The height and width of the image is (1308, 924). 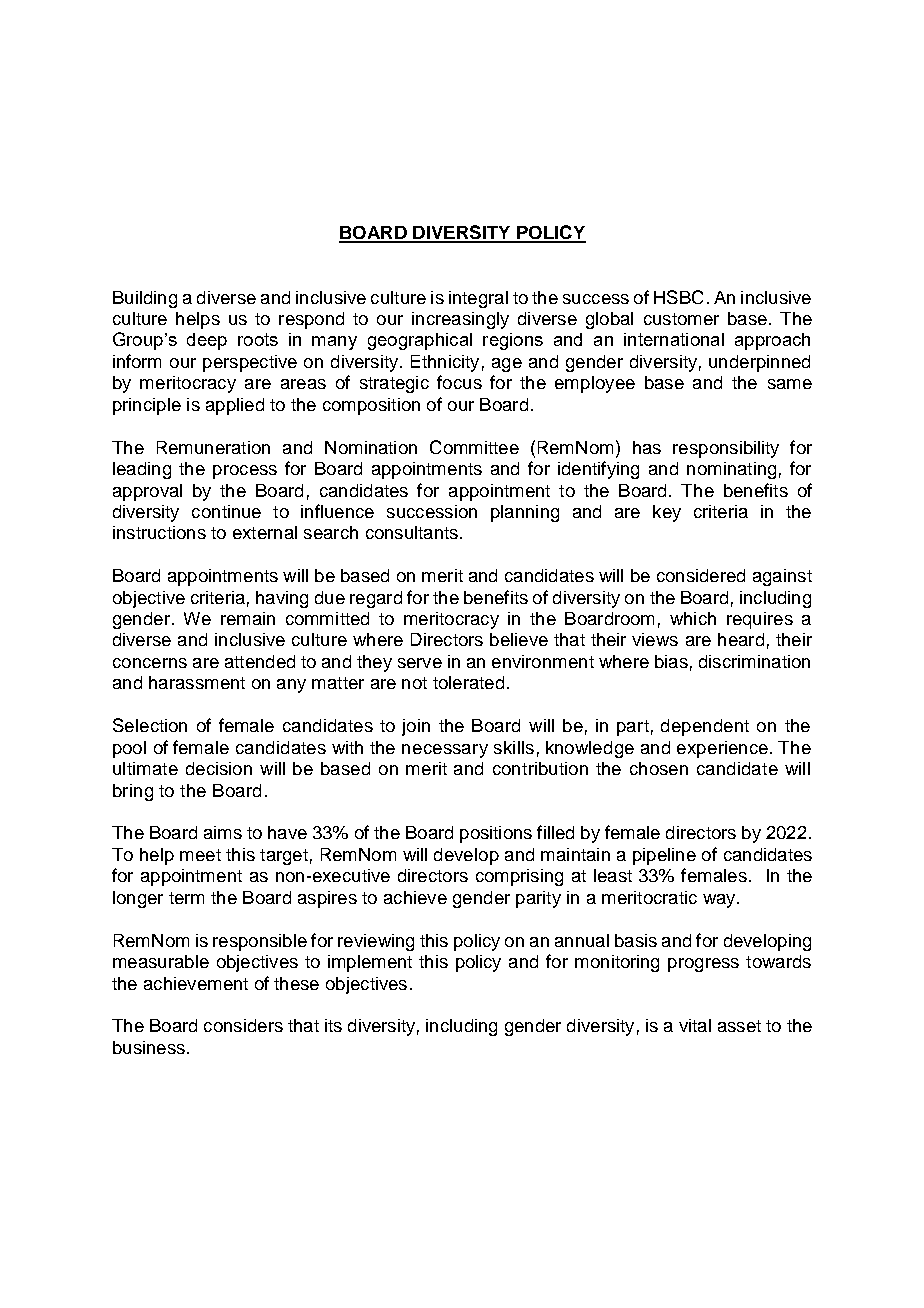 What do you see at coordinates (681, 319) in the image?
I see `customer` at bounding box center [681, 319].
